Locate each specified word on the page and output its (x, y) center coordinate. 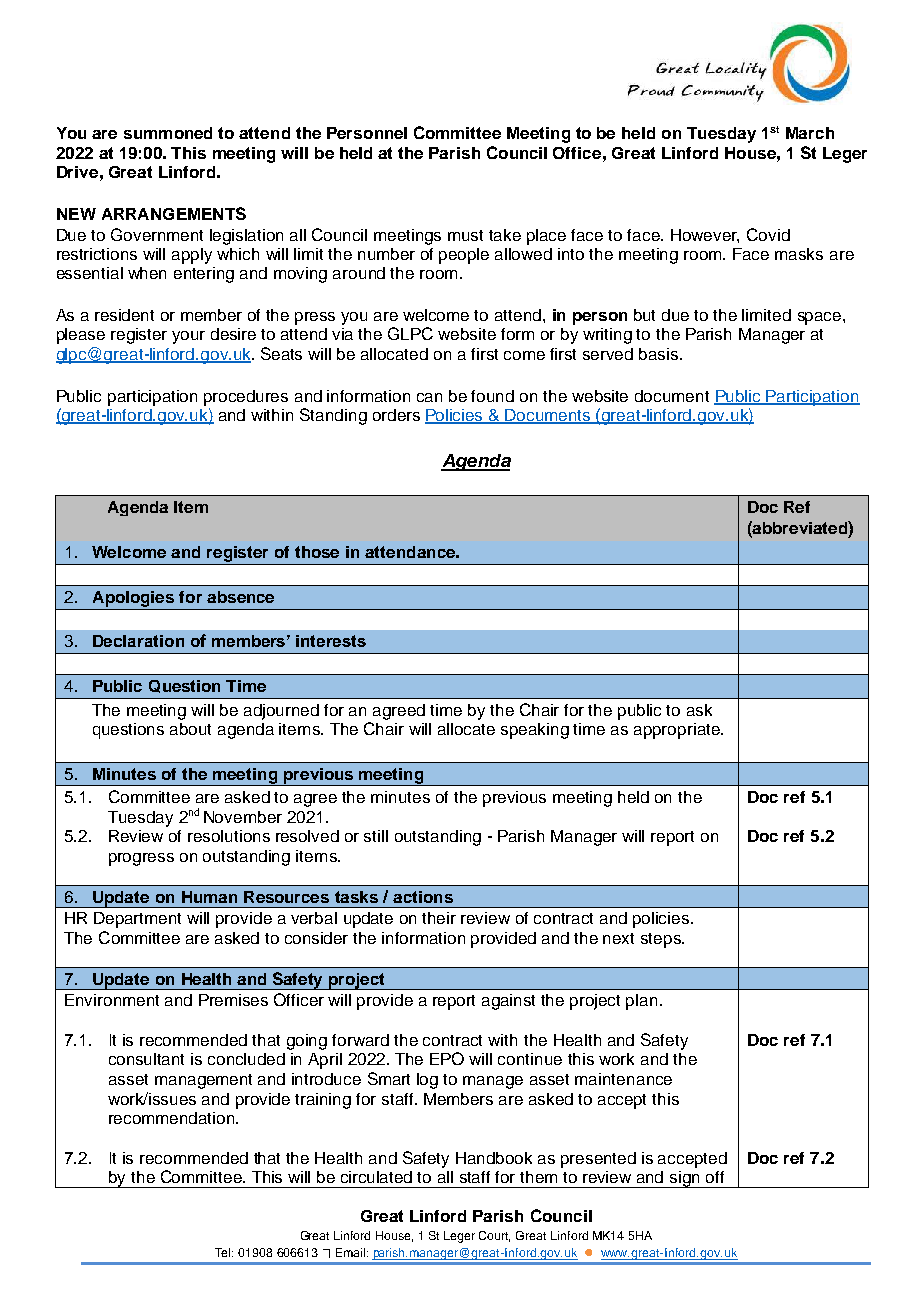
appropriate (678, 731)
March (810, 133)
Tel (224, 1252)
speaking (535, 731)
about (190, 729)
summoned (168, 133)
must (465, 235)
